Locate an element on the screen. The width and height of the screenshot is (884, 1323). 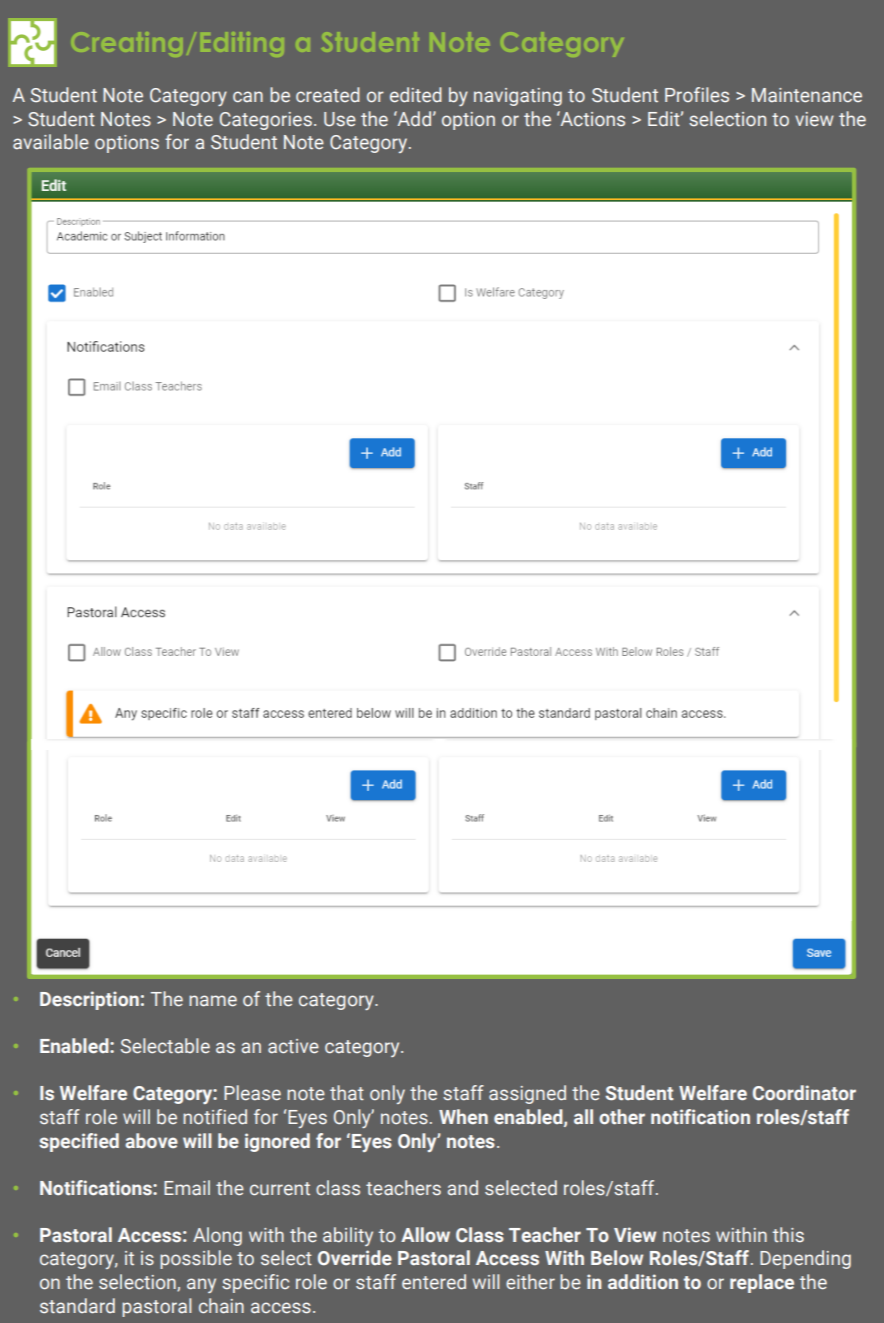
Description is located at coordinates (89, 1000).
